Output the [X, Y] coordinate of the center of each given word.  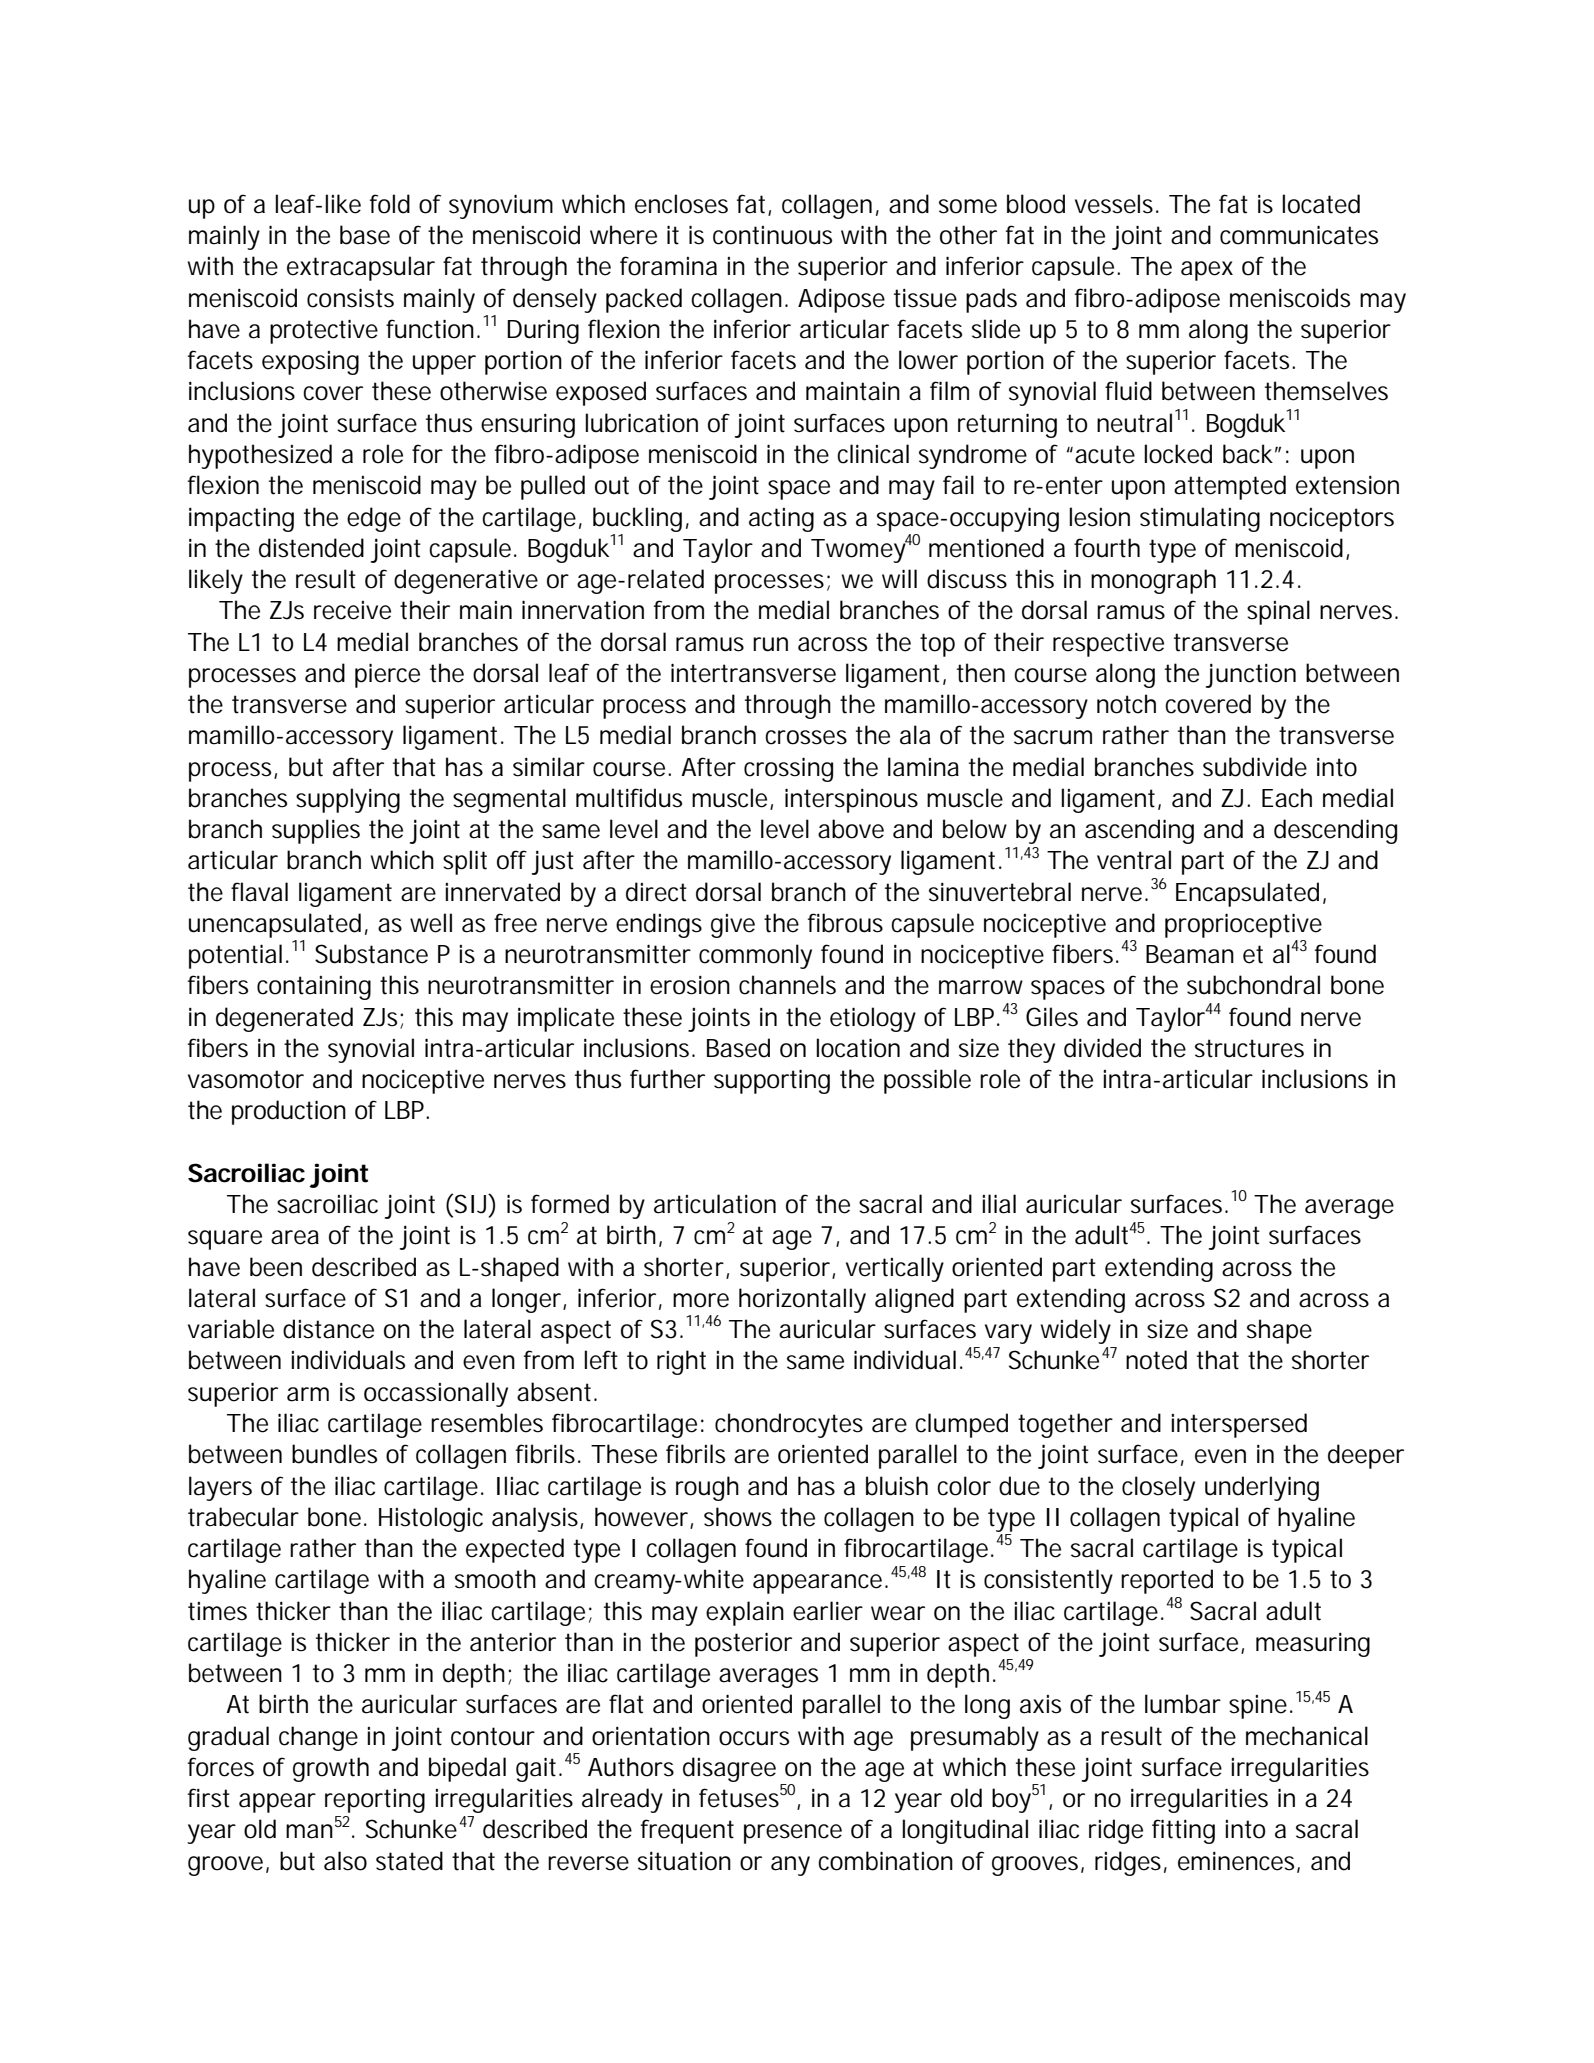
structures [1249, 1048]
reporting [375, 1801]
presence [793, 1834]
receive [352, 610]
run [770, 644]
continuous [772, 235]
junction [1251, 675]
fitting [1183, 1831]
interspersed [1239, 1425]
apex [1207, 271]
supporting [772, 1081]
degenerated [284, 1019]
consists [350, 298]
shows [738, 1517]
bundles [334, 1454]
